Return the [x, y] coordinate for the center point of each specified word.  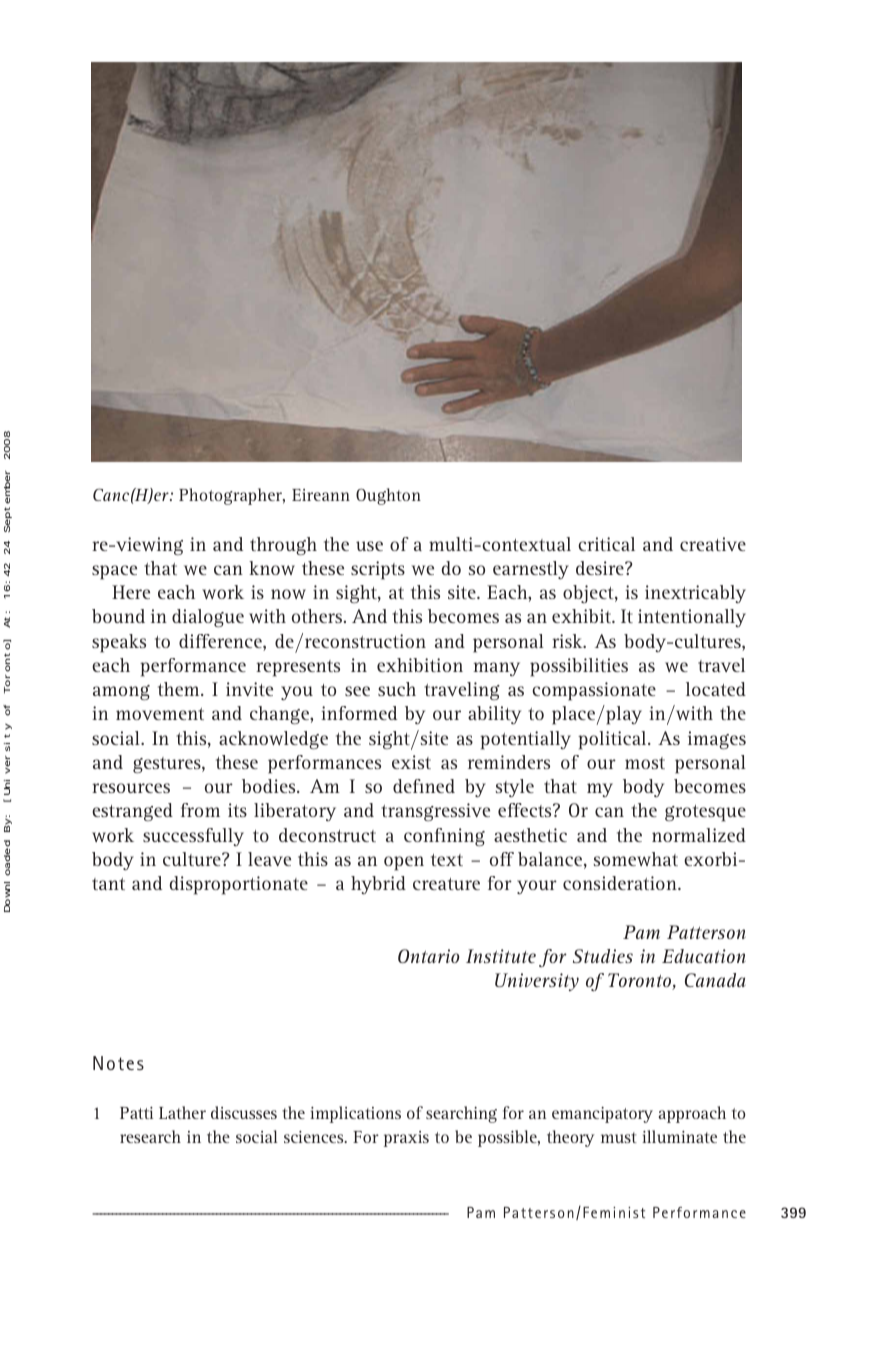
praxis [406, 1139]
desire [601, 568]
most [645, 763]
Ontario [428, 956]
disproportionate [239, 885]
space [114, 572]
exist [411, 762]
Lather [182, 1112]
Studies [603, 956]
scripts [378, 570]
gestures [168, 765]
